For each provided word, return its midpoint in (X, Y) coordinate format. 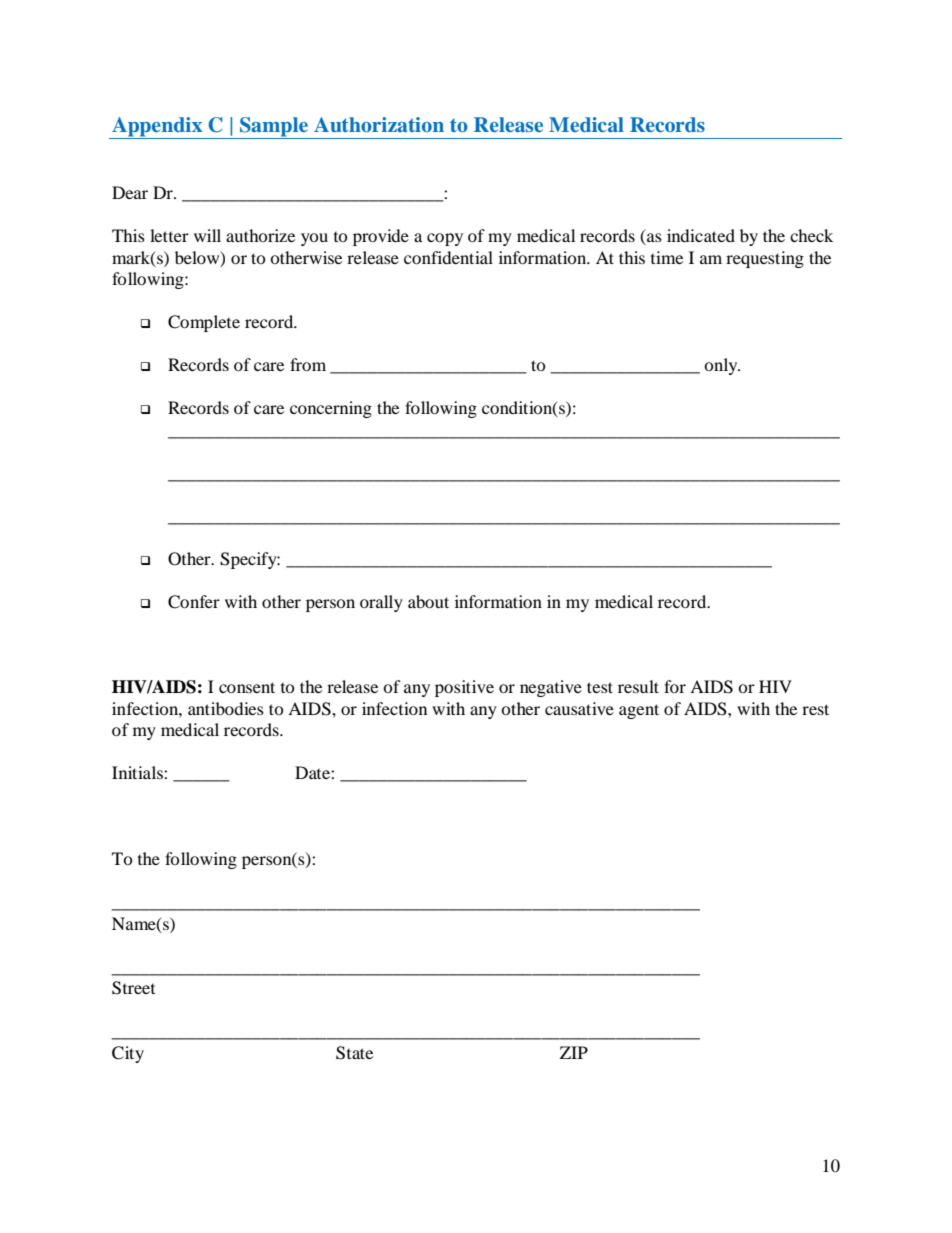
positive (464, 688)
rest (815, 709)
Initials (138, 772)
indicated (701, 235)
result (638, 686)
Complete (204, 323)
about (428, 601)
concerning (331, 409)
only (722, 366)
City (128, 1054)
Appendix (157, 128)
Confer (194, 602)
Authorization (379, 124)
